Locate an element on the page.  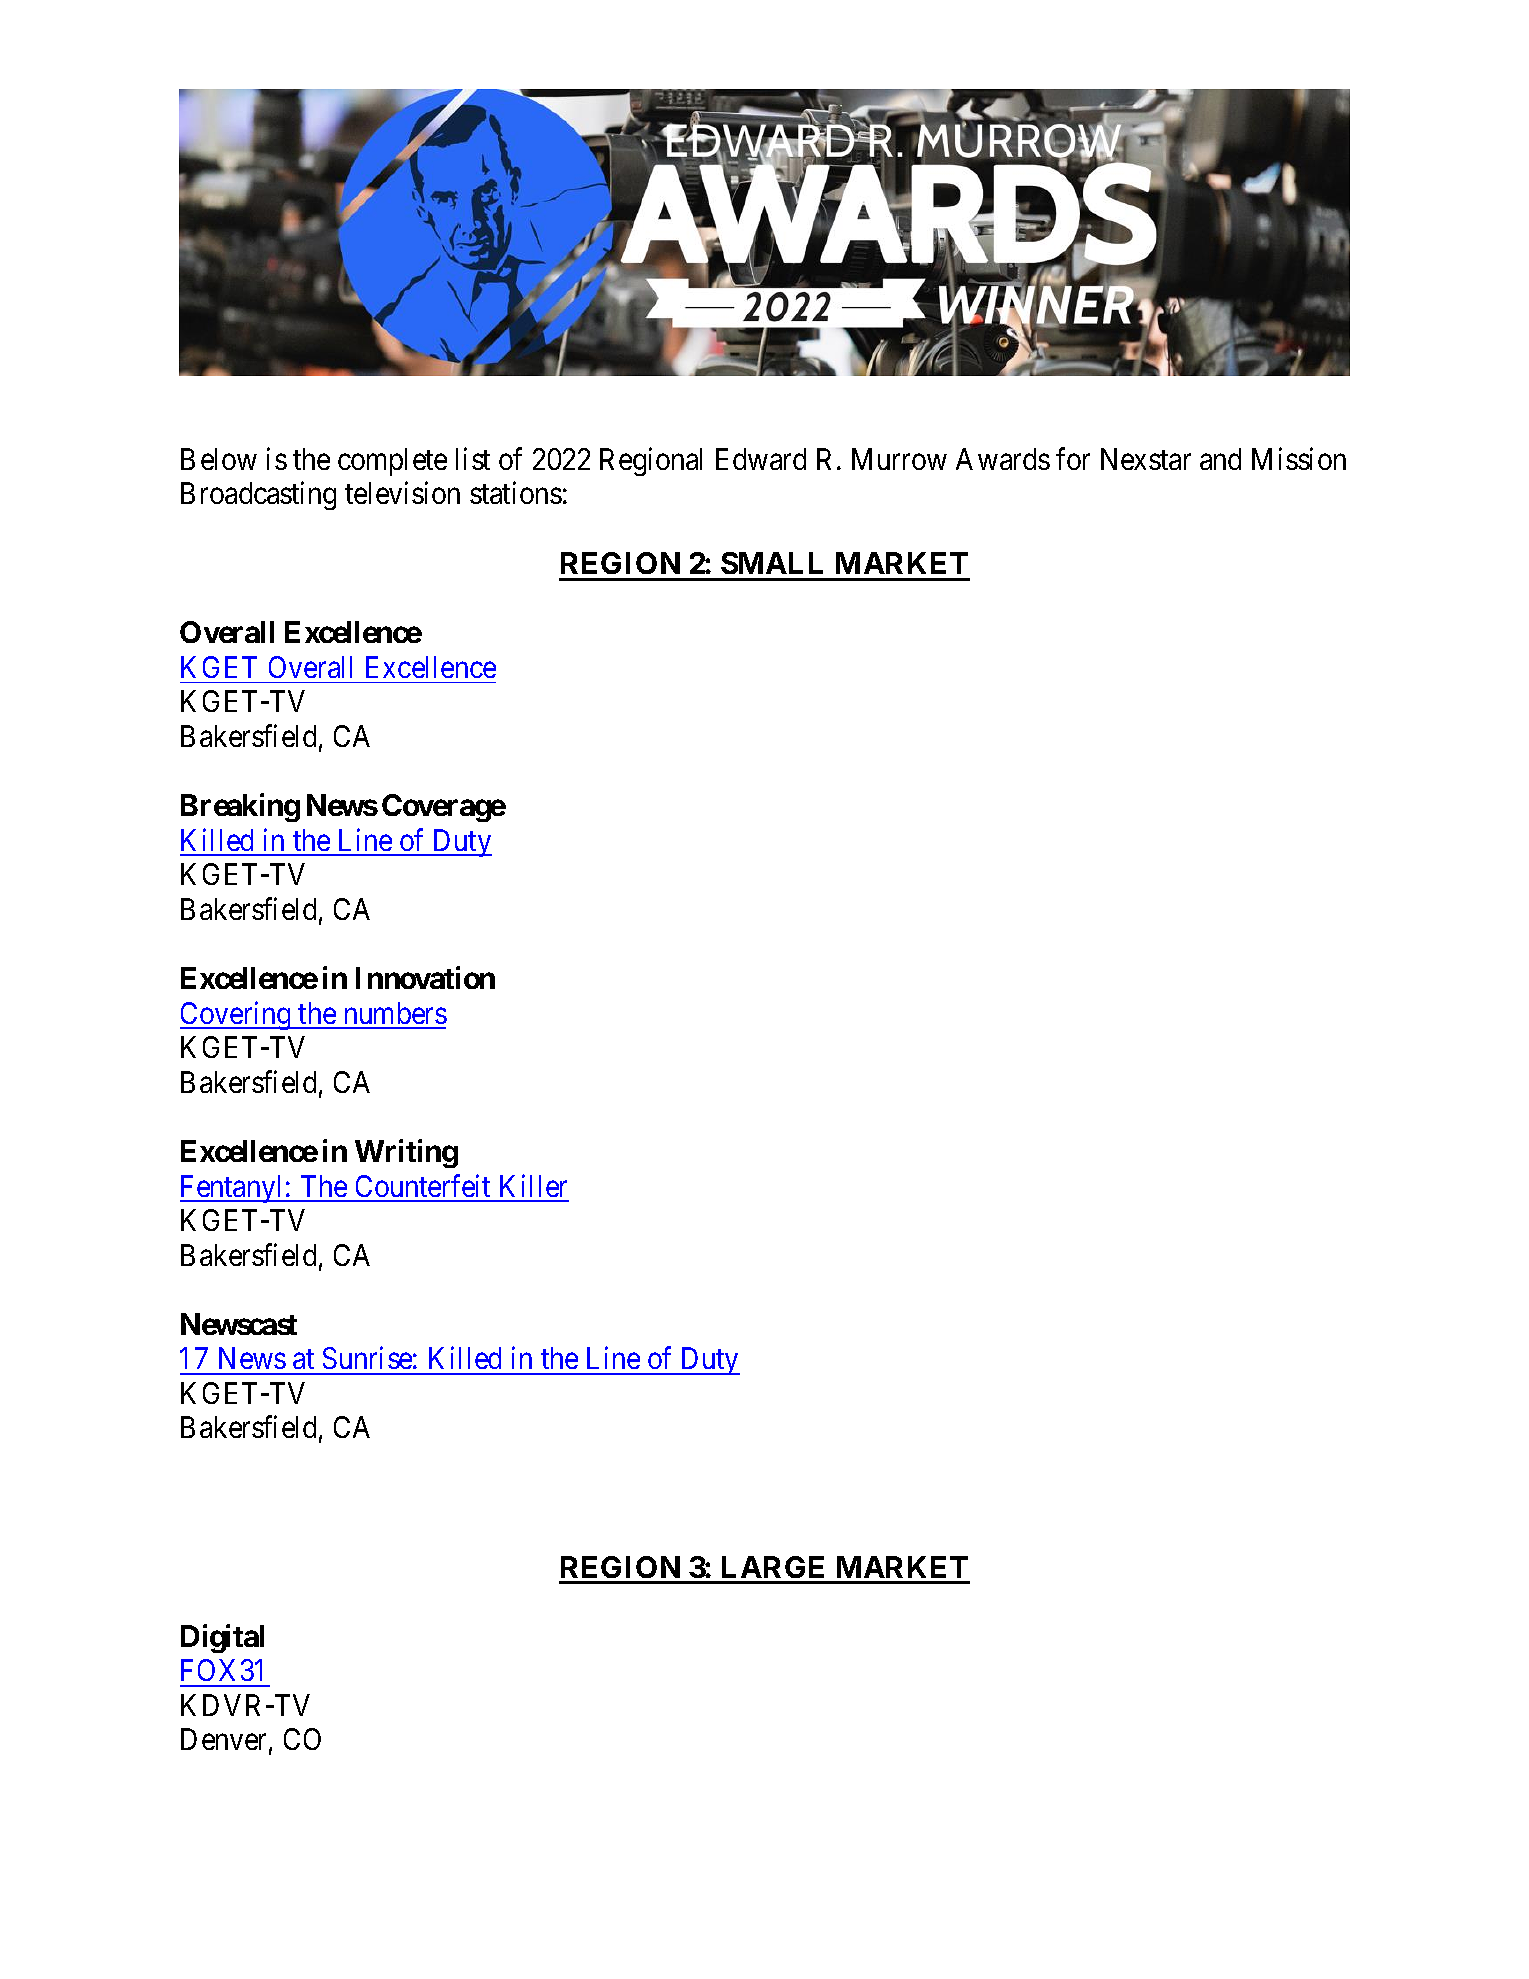
Innovation is located at coordinates (425, 977).
